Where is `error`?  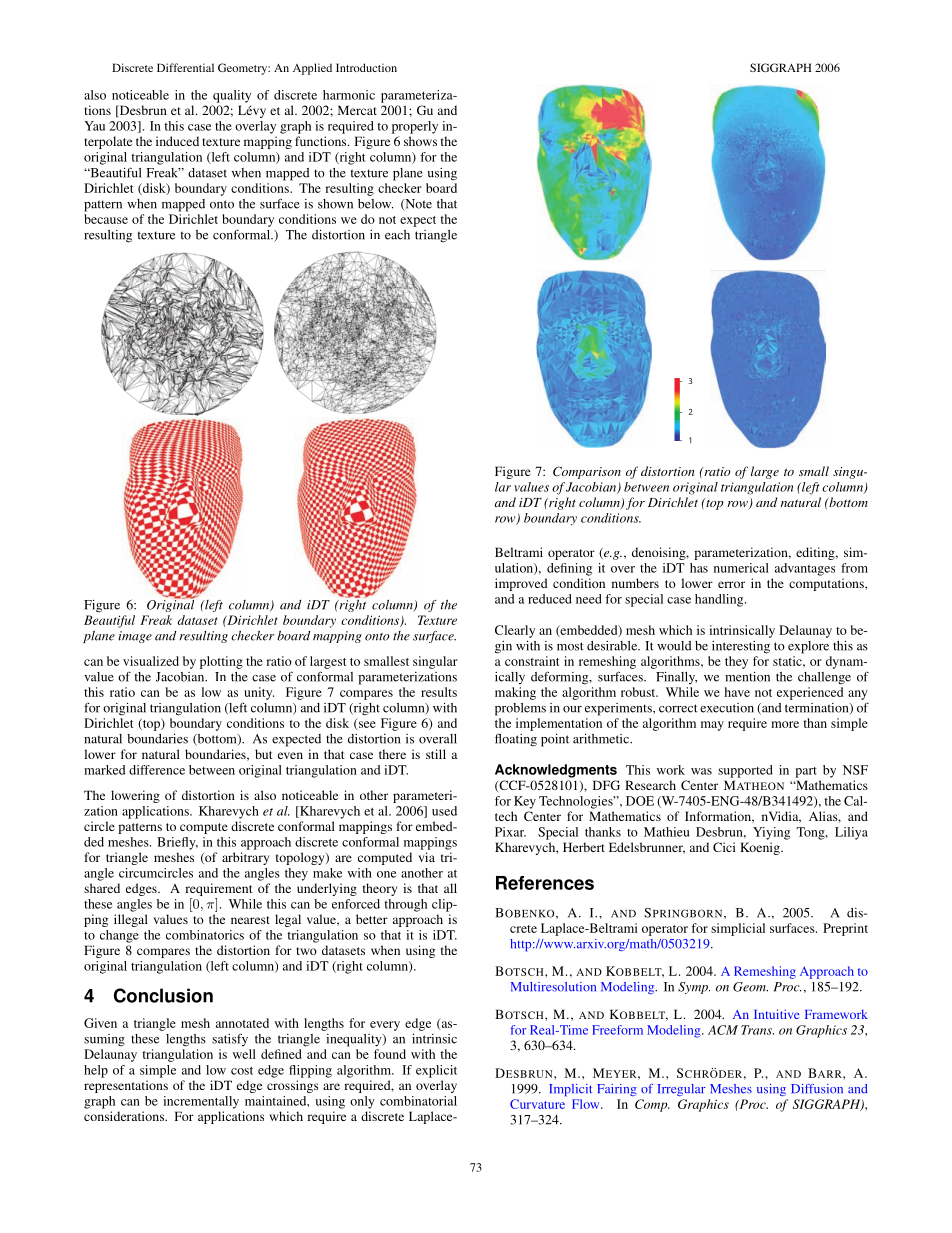
error is located at coordinates (731, 584).
